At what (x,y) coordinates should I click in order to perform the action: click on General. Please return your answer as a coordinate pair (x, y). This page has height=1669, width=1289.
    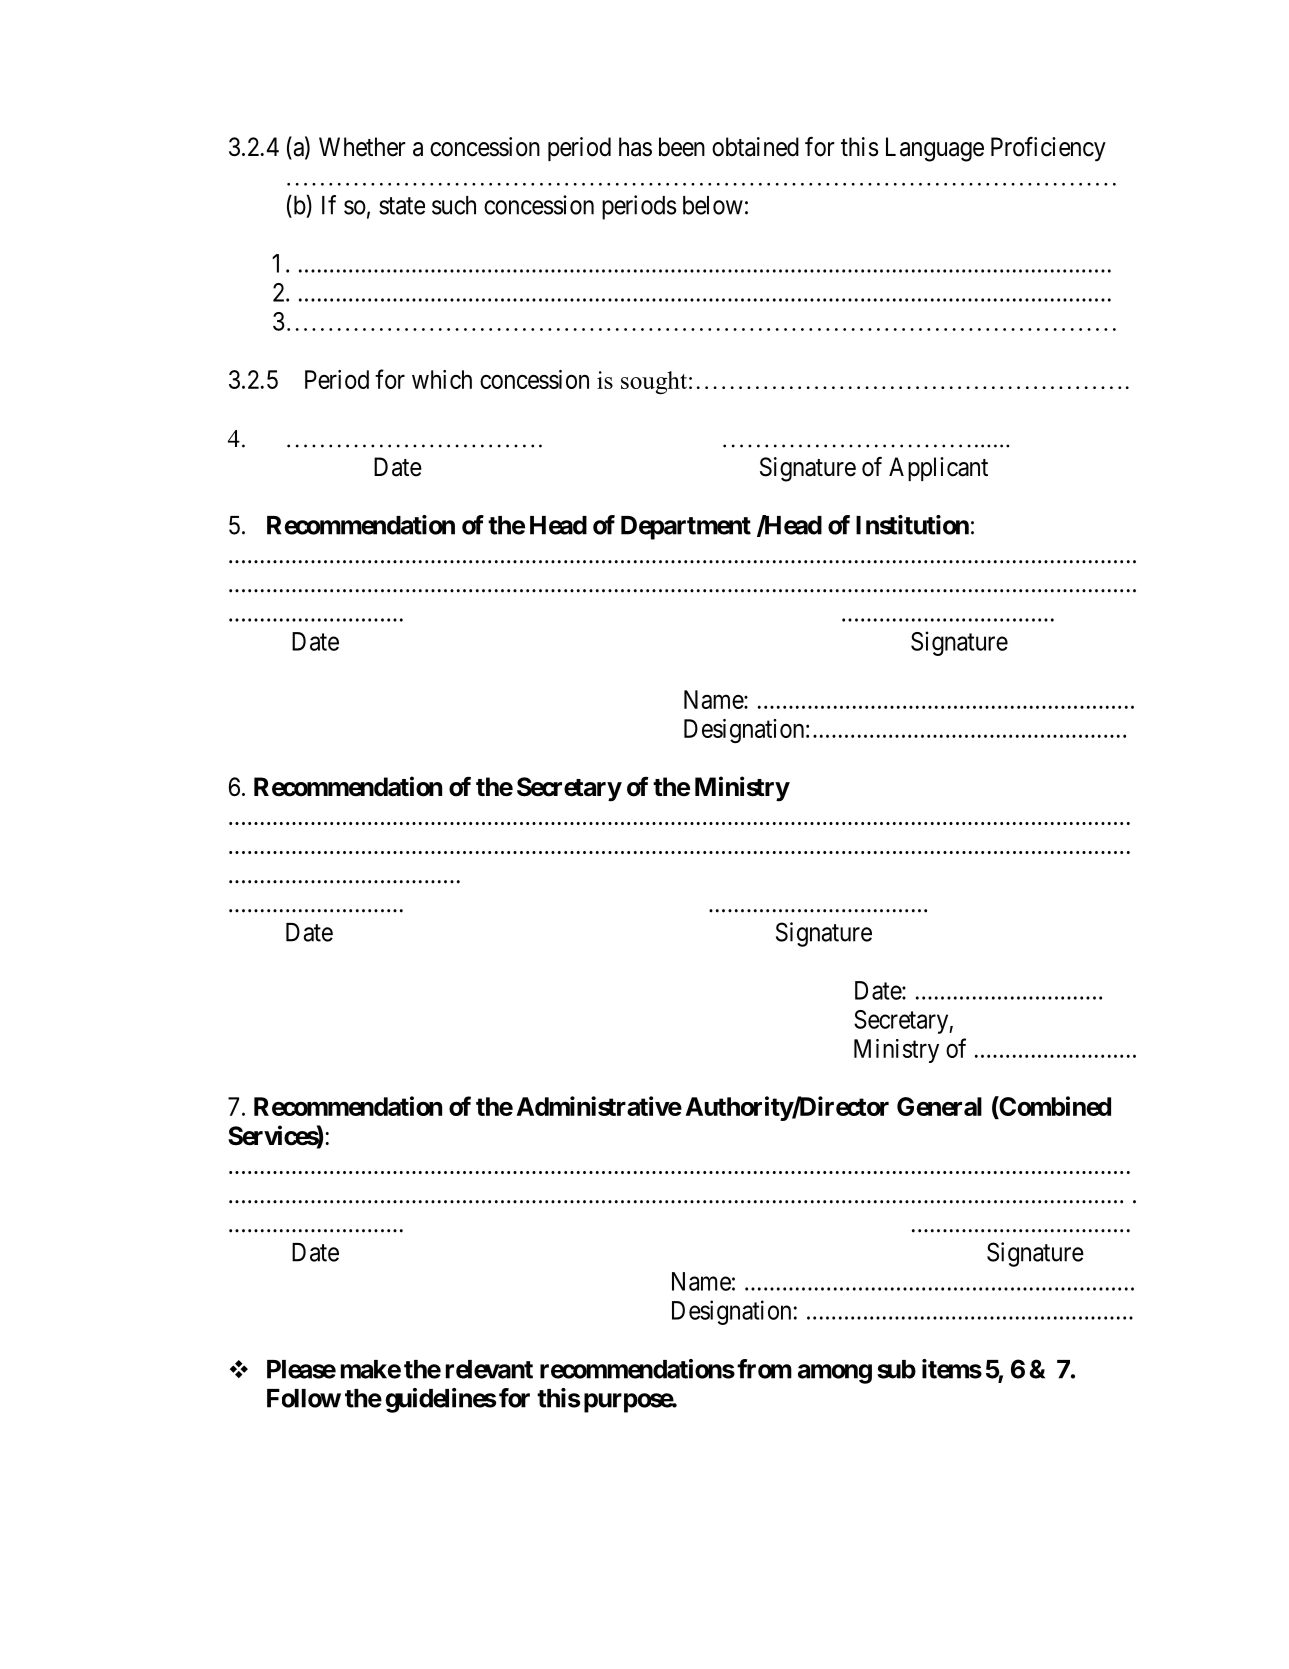
    Looking at the image, I should click on (939, 1106).
